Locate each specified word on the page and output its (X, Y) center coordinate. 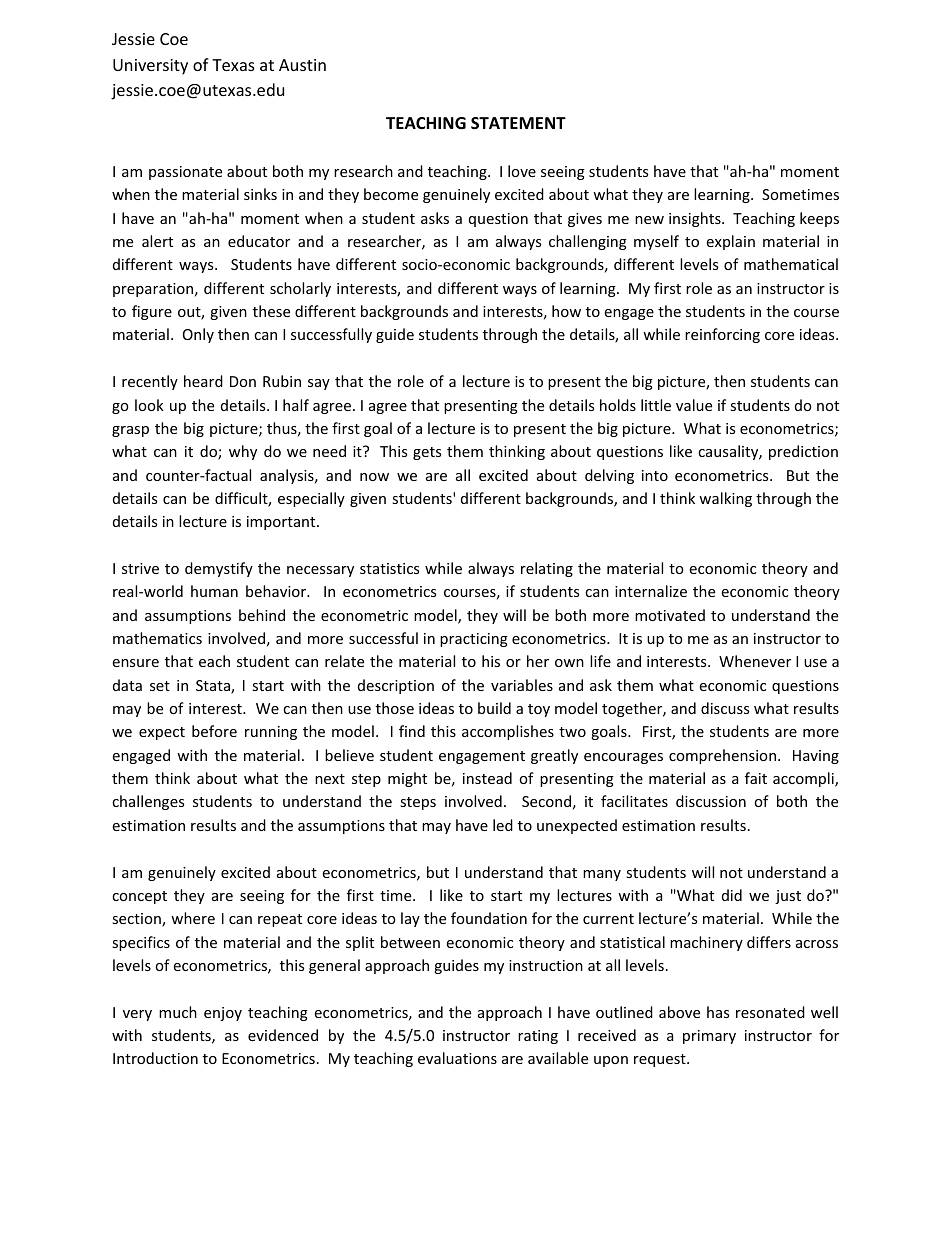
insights (696, 219)
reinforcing (722, 335)
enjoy (223, 1014)
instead (487, 778)
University (150, 67)
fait (756, 778)
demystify (219, 569)
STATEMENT (518, 123)
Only (198, 335)
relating (547, 569)
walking (725, 499)
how (566, 311)
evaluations (457, 1058)
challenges (148, 802)
